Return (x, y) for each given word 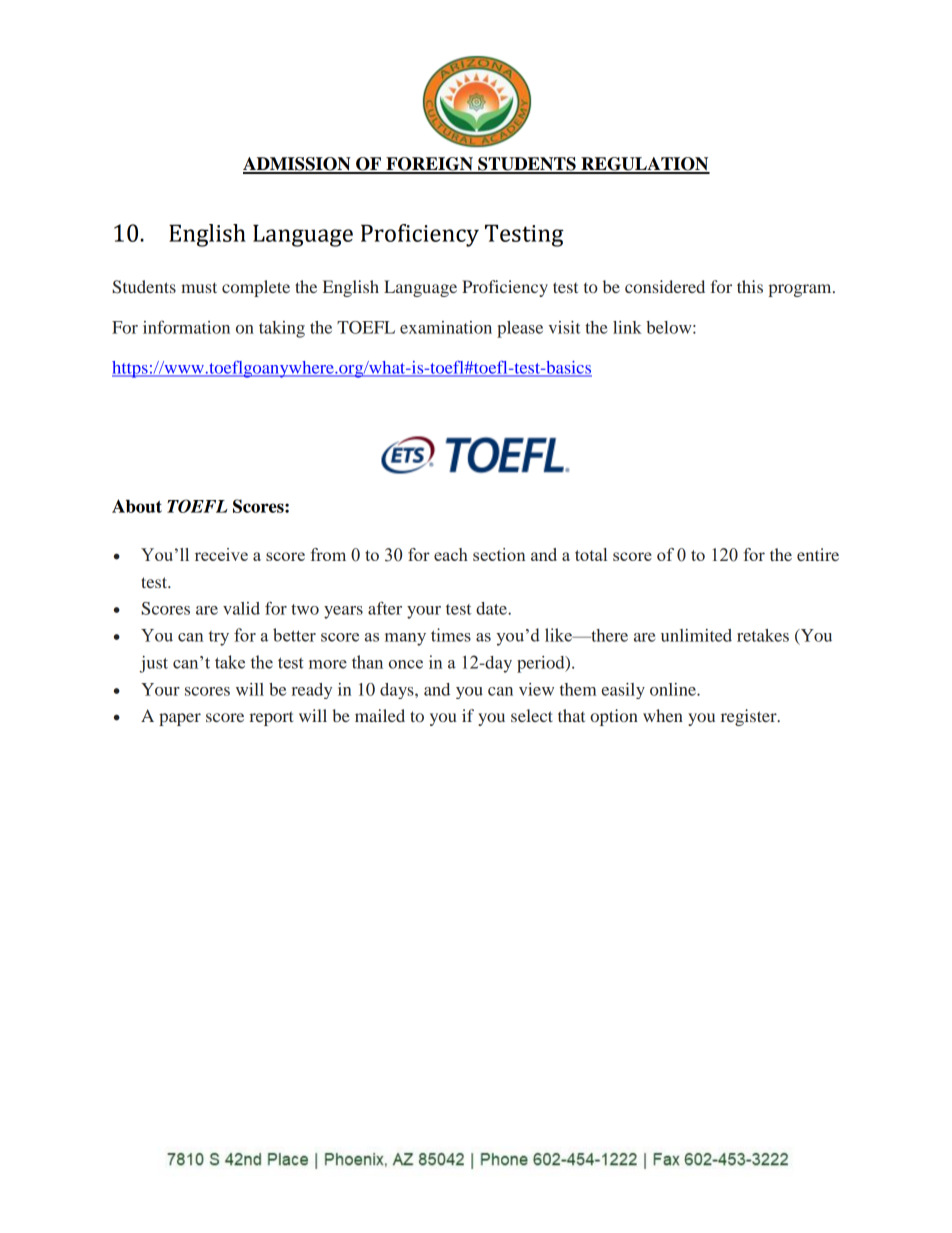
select (532, 715)
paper (180, 719)
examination (446, 327)
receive (221, 554)
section (499, 554)
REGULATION (644, 165)
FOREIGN (429, 165)
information (186, 327)
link (627, 327)
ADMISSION (298, 165)
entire (818, 554)
